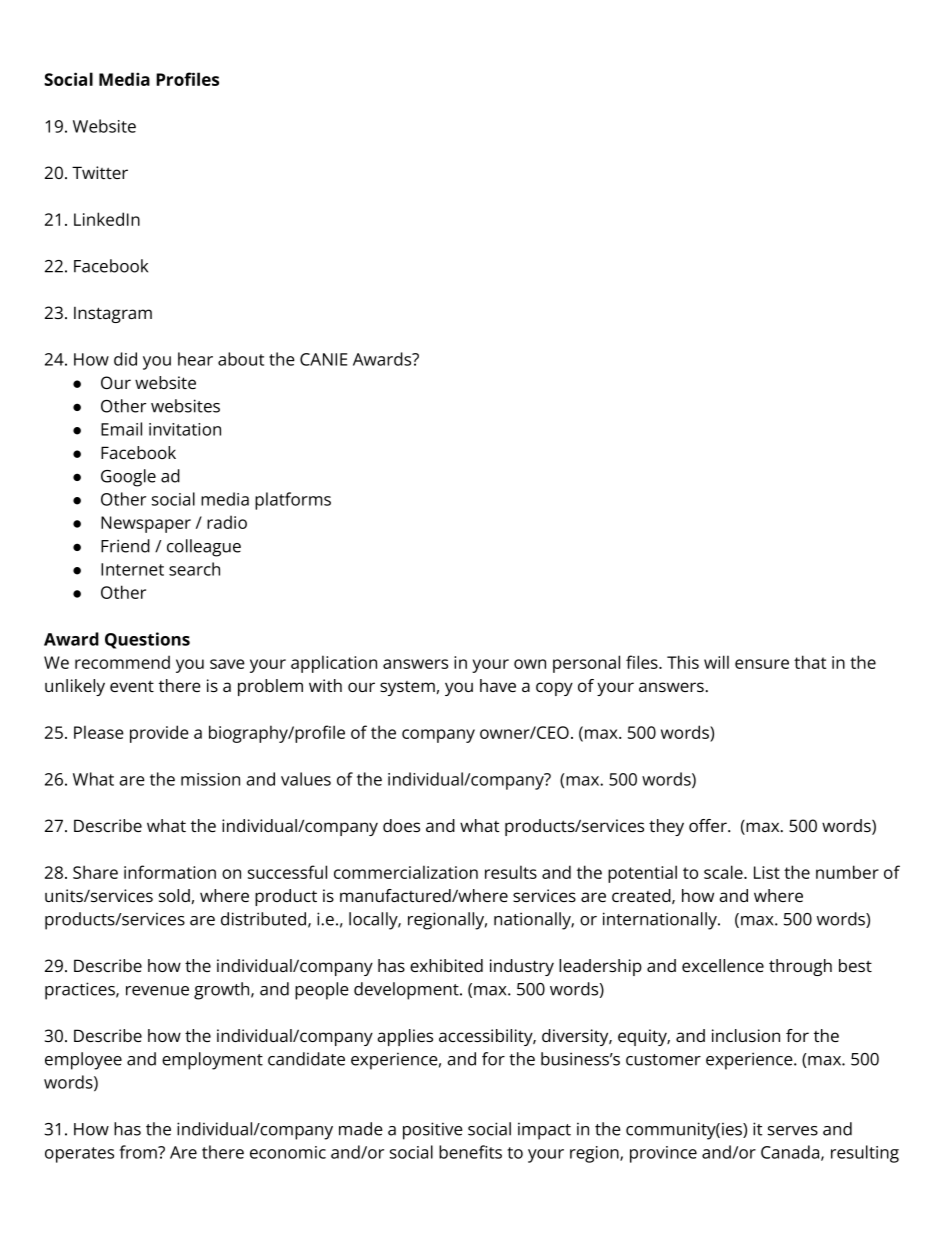 This screenshot has height=1233, width=952. Describe the element at coordinates (100, 172) in the screenshot. I see `Twitter` at that location.
